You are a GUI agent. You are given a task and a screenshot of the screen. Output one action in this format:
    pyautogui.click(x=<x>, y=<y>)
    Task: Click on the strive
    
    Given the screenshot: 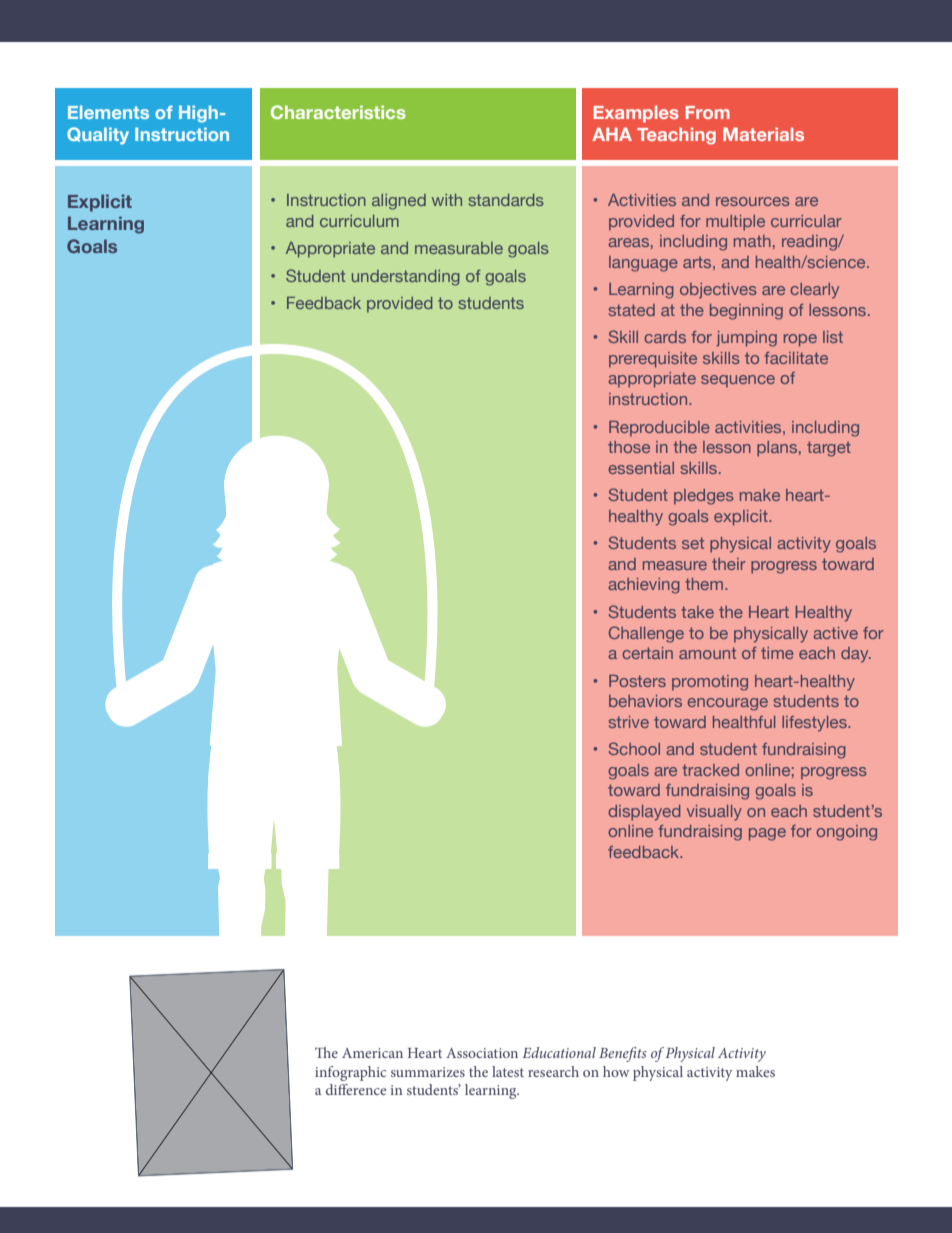 What is the action you would take?
    pyautogui.click(x=629, y=722)
